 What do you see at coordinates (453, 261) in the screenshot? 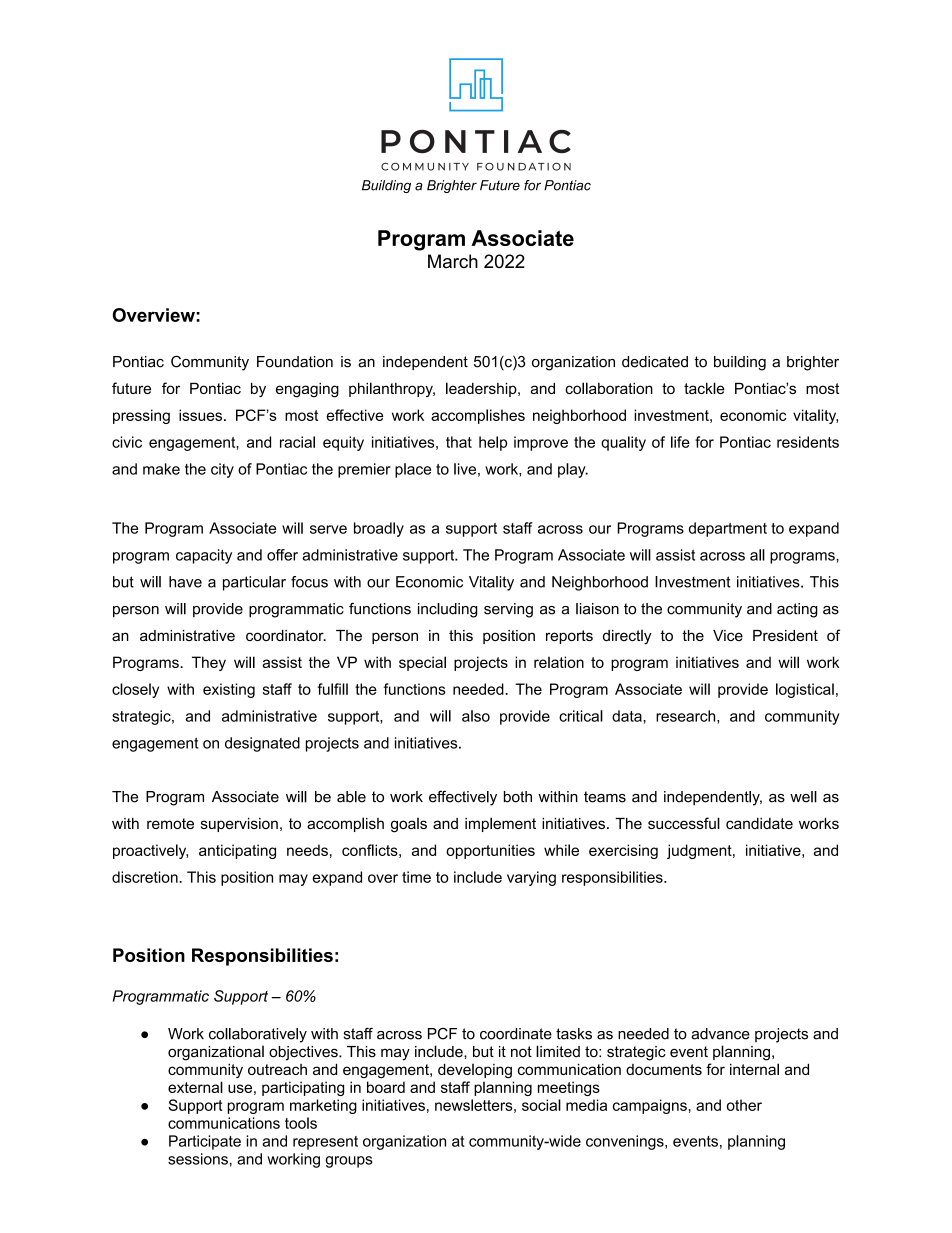
I see `March` at bounding box center [453, 261].
